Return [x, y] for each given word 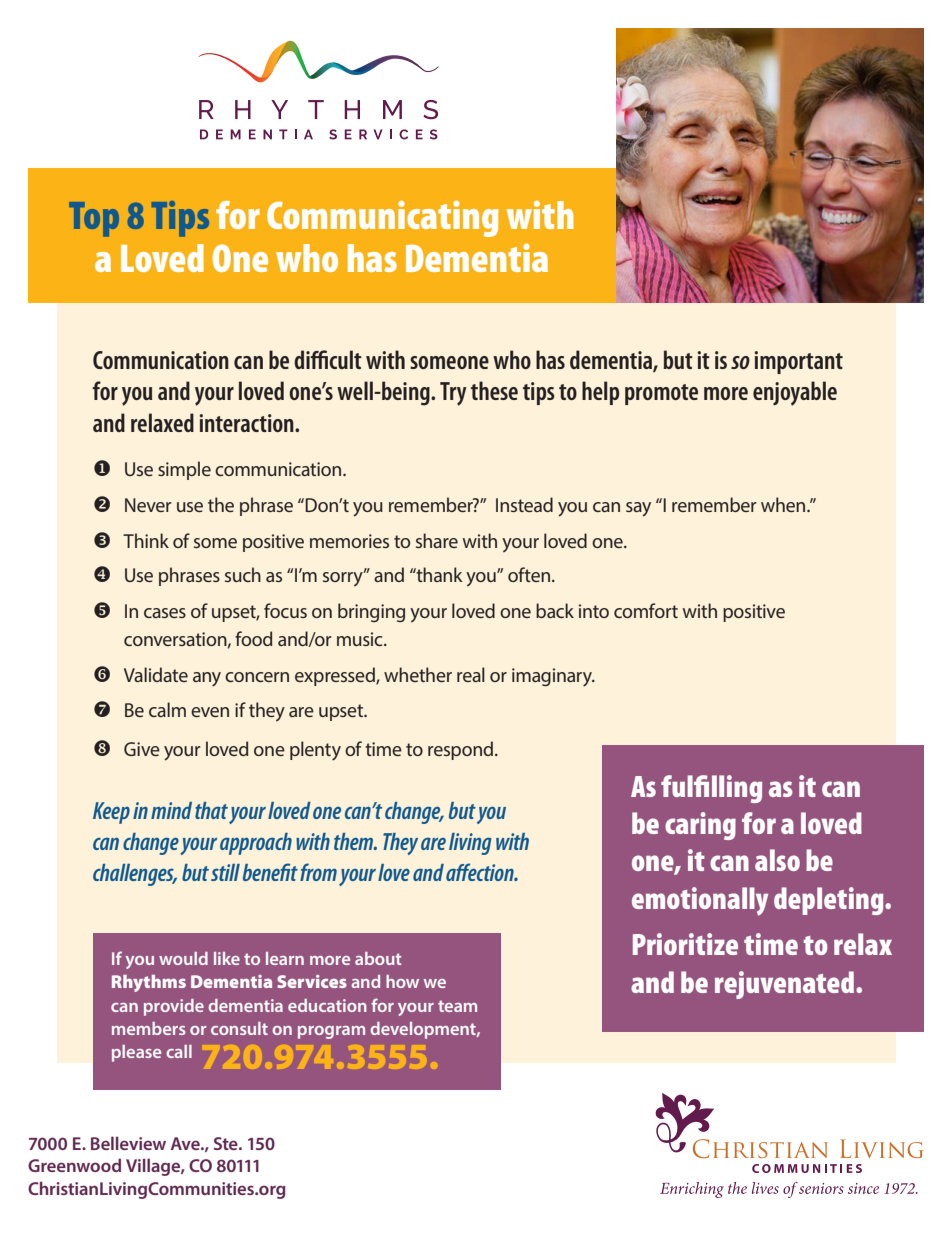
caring [700, 826]
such [243, 574]
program [331, 1032]
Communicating [382, 219]
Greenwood [74, 1165]
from [318, 872]
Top [94, 219]
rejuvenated [786, 985]
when [784, 504]
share [437, 540]
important [799, 362]
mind [171, 810]
